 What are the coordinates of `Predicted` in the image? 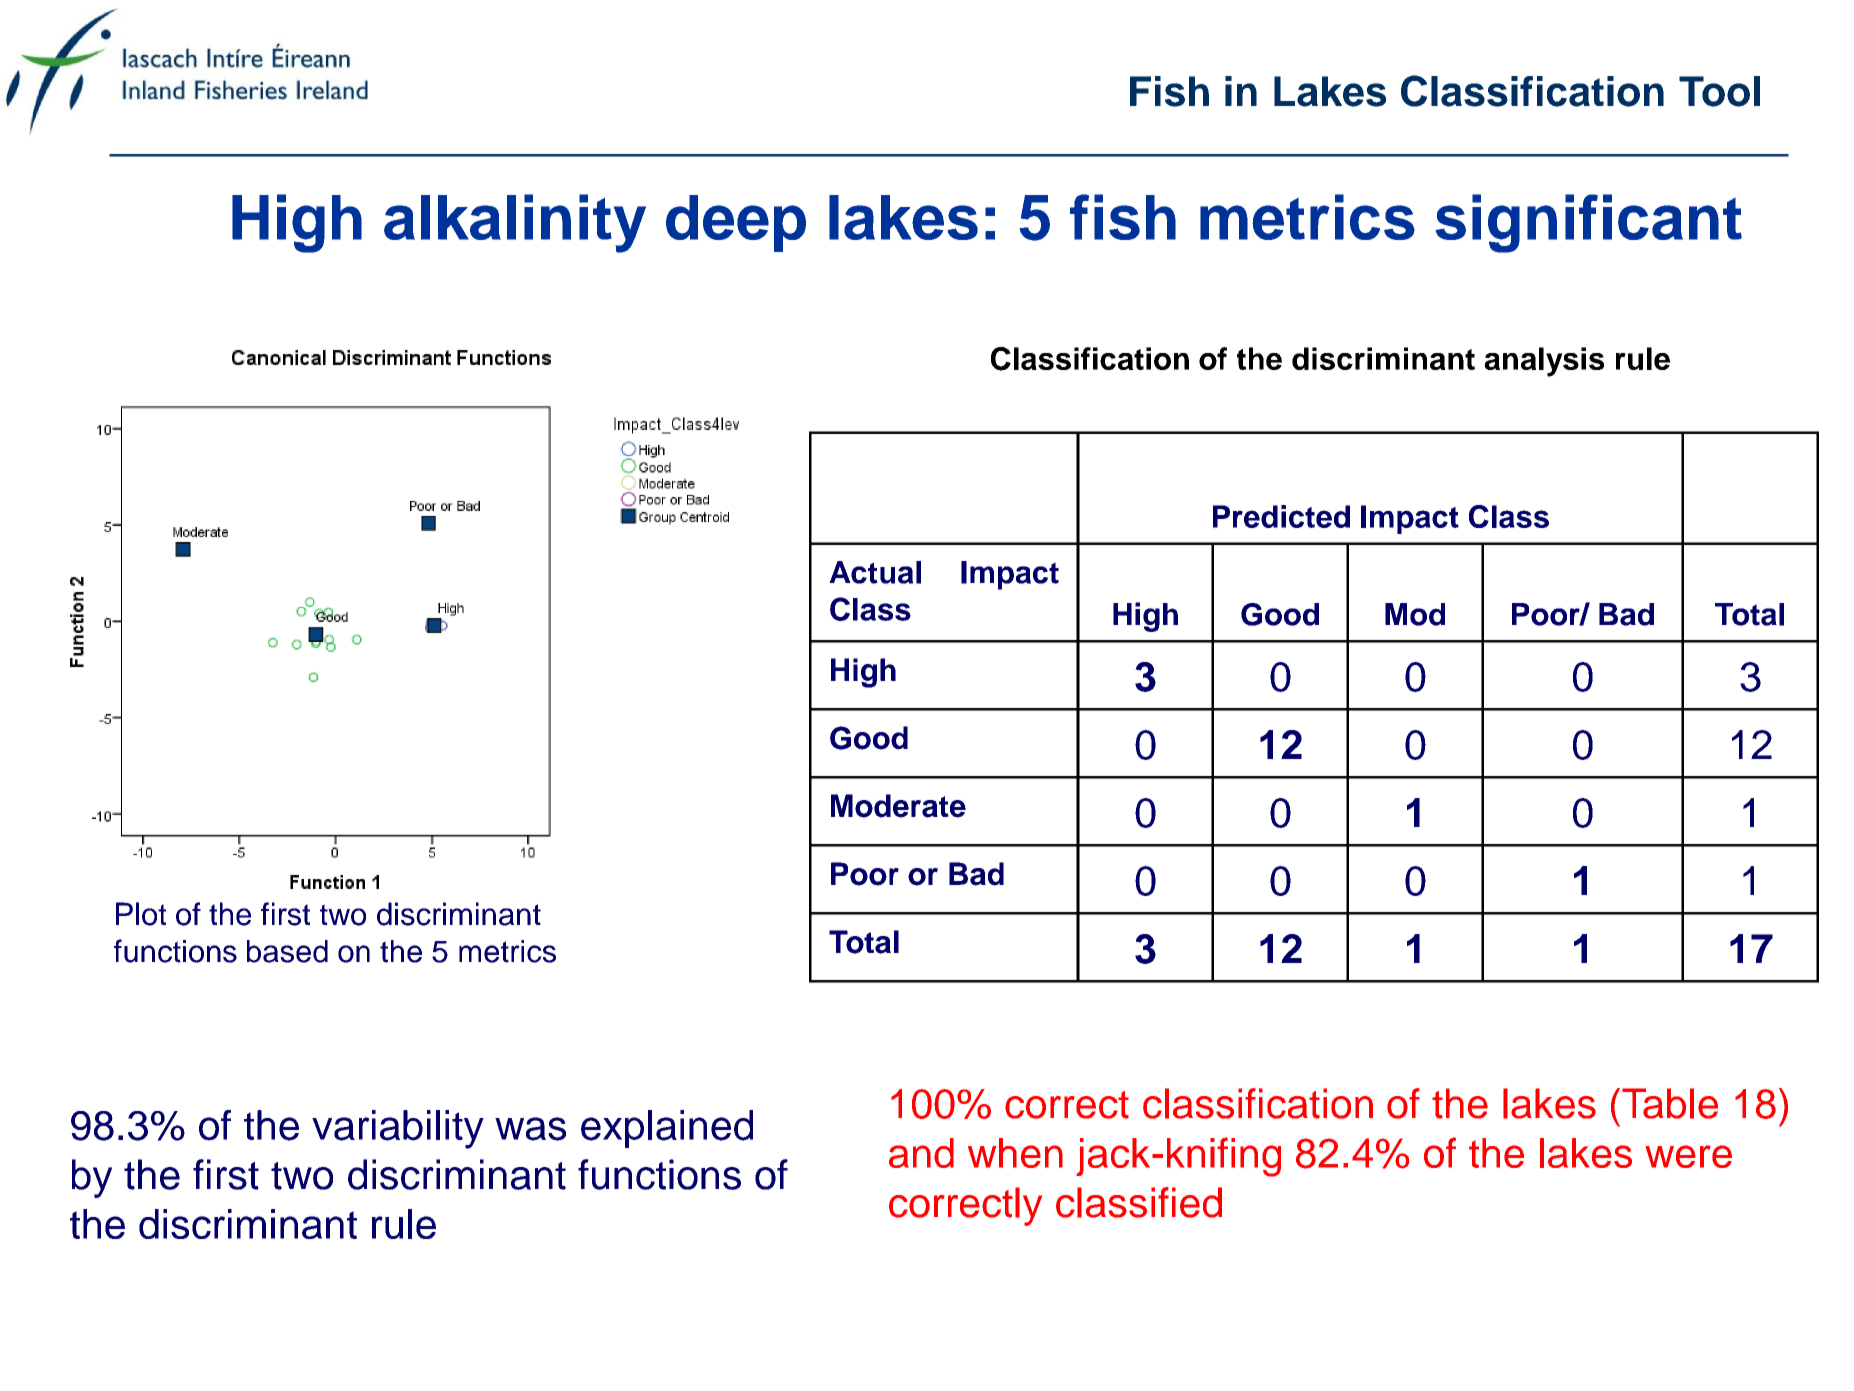 It's located at (1281, 516).
